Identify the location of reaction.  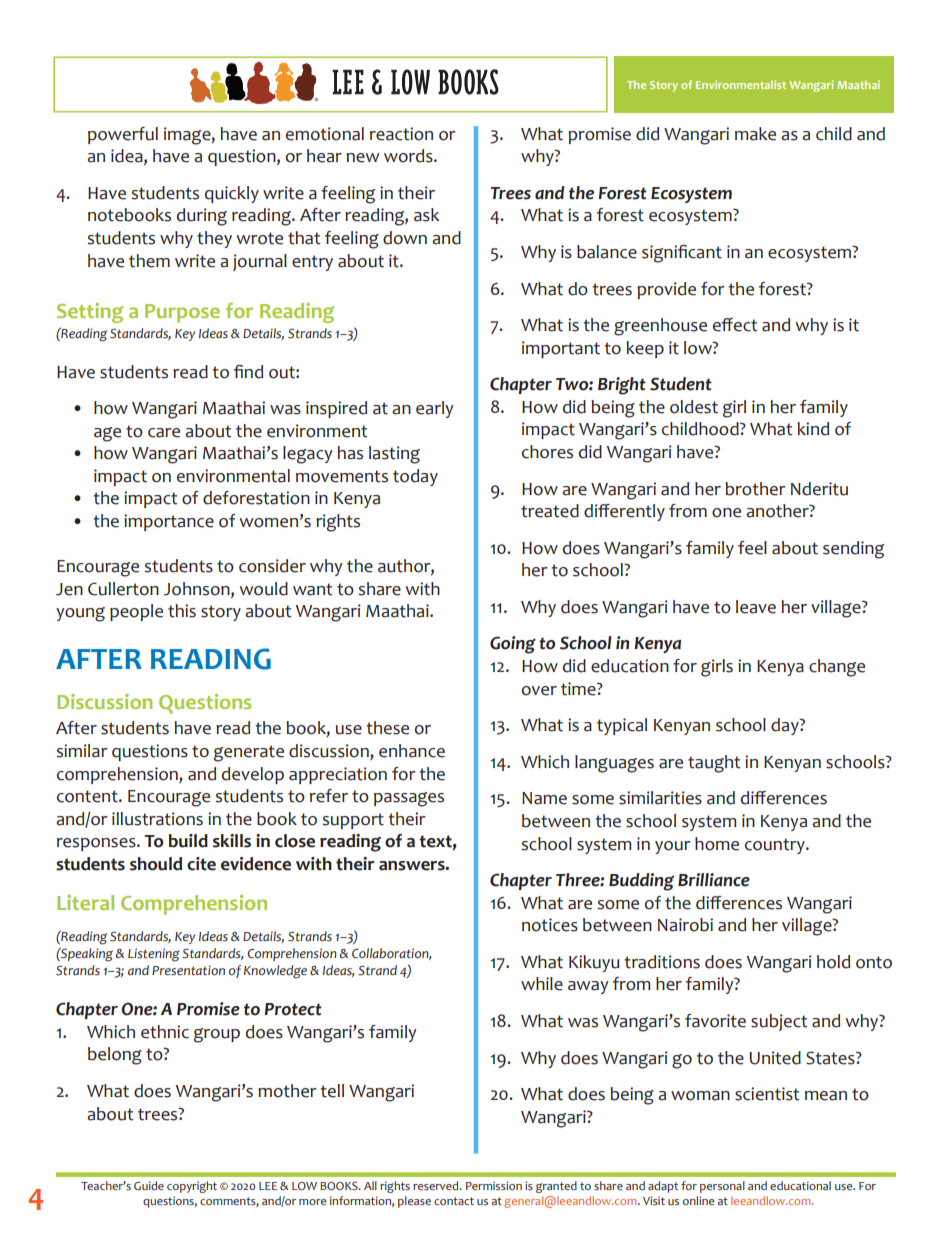
(401, 134).
